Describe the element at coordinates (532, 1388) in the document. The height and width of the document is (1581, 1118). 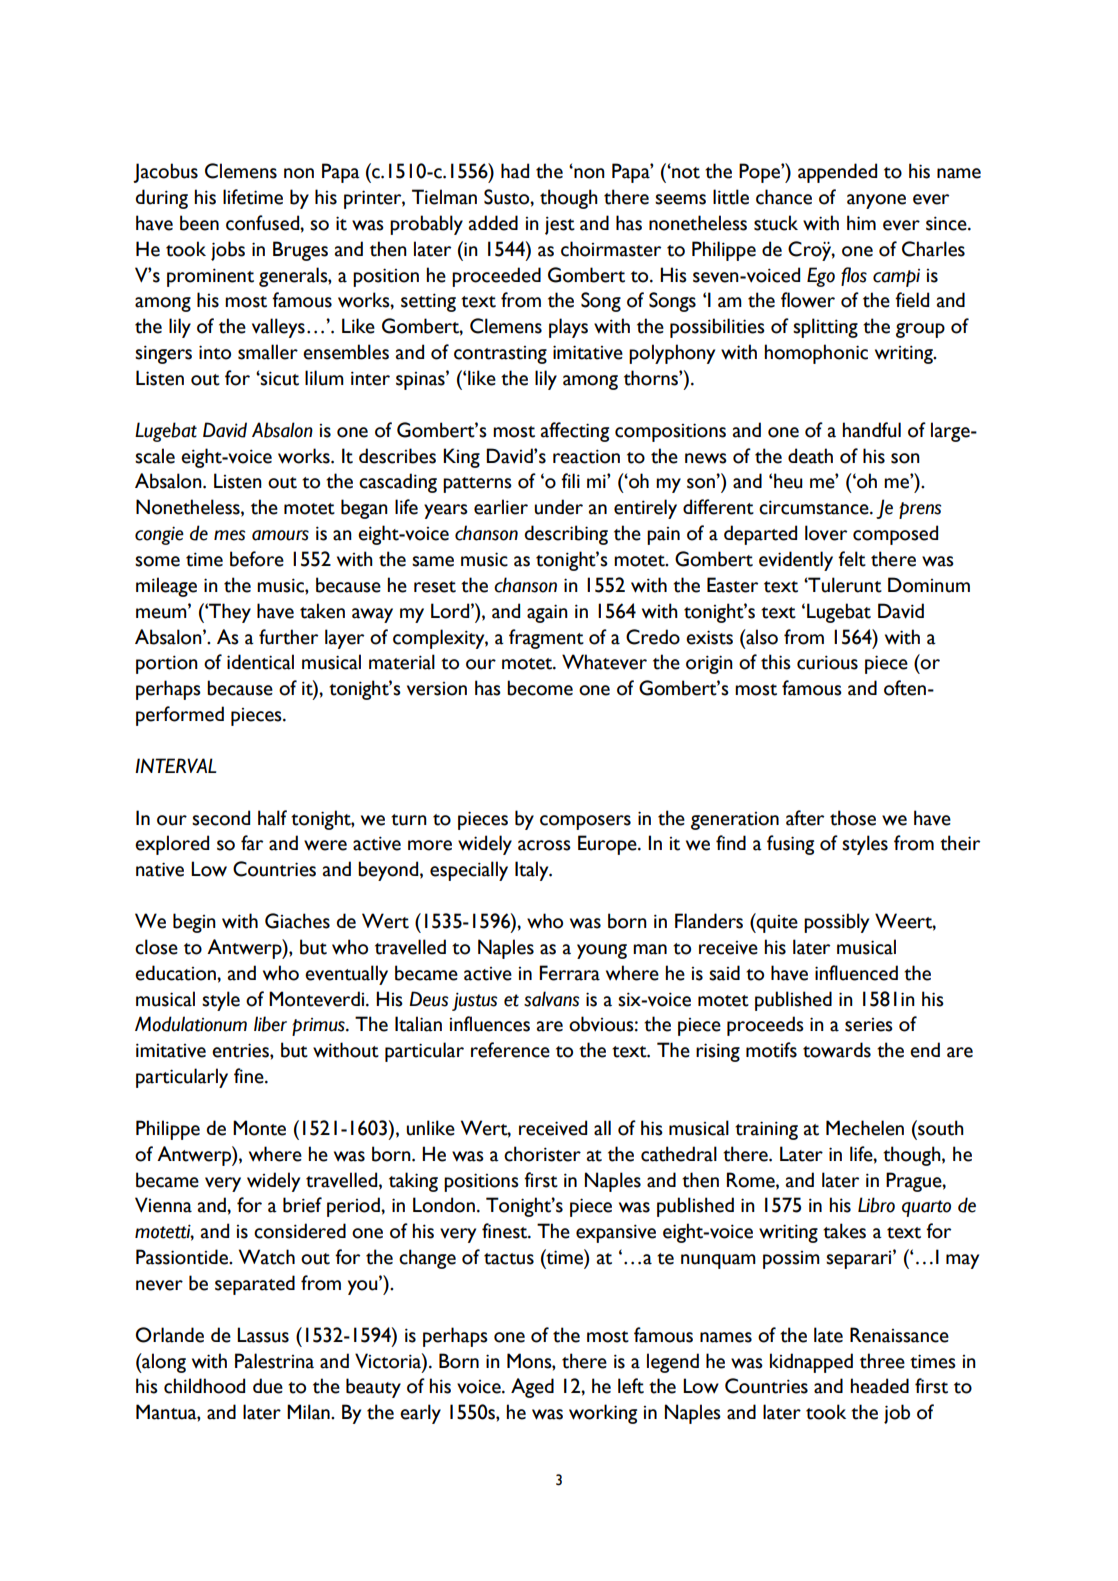
I see `Aged` at that location.
